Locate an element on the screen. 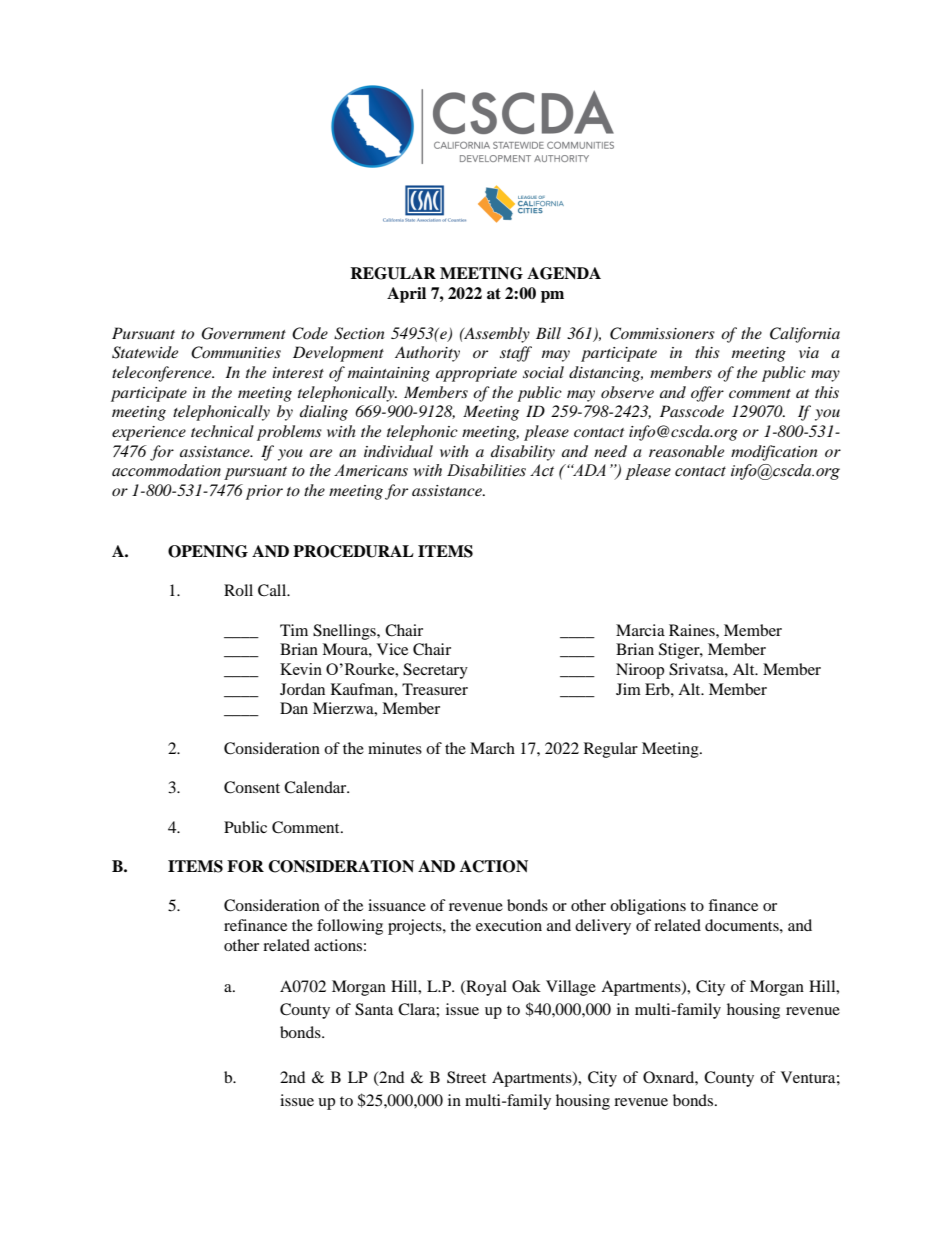  obligations is located at coordinates (648, 907).
